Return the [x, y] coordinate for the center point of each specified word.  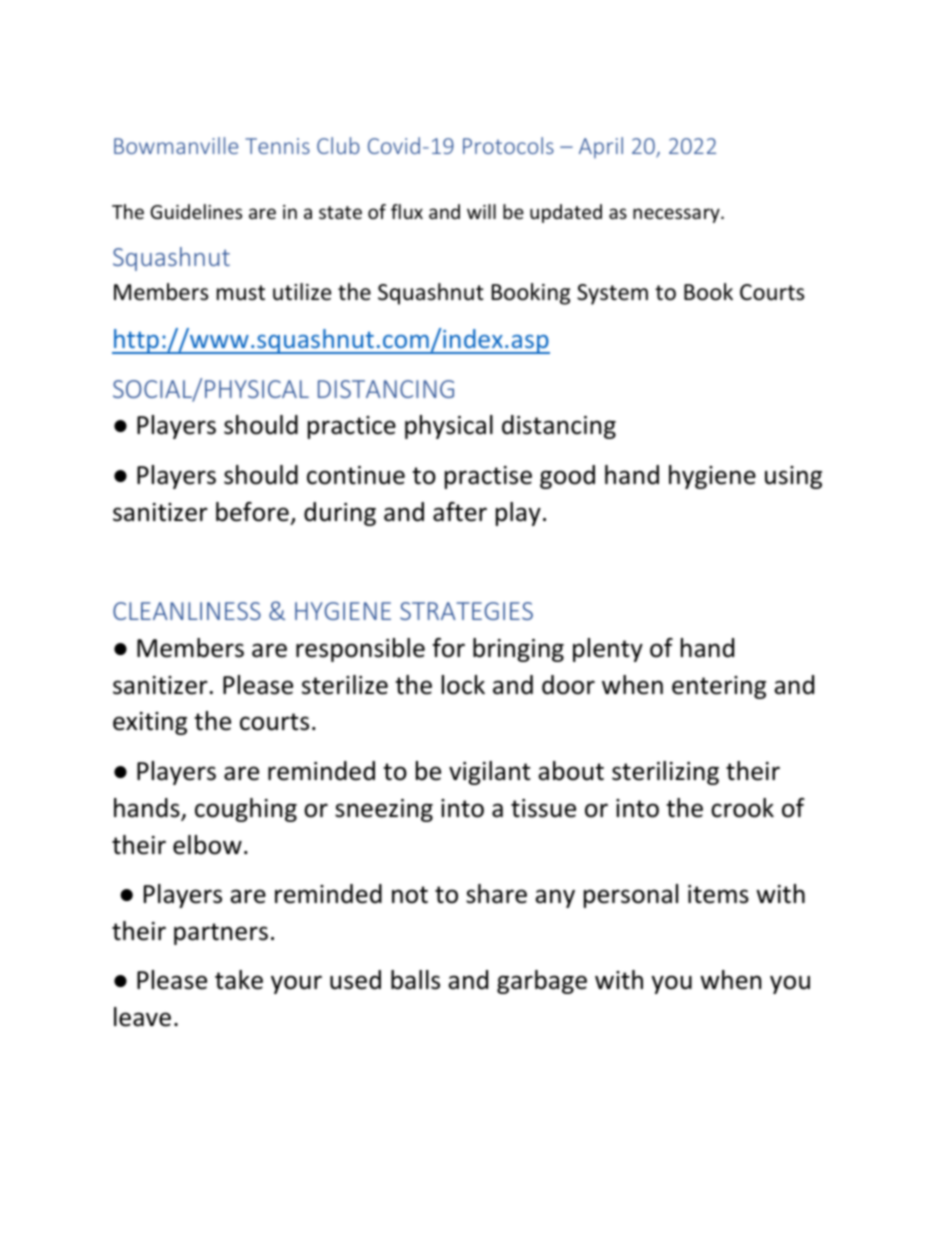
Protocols [508, 145]
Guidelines [196, 211]
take [239, 980]
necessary [677, 215]
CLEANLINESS [187, 611]
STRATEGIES [466, 611]
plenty [608, 650]
